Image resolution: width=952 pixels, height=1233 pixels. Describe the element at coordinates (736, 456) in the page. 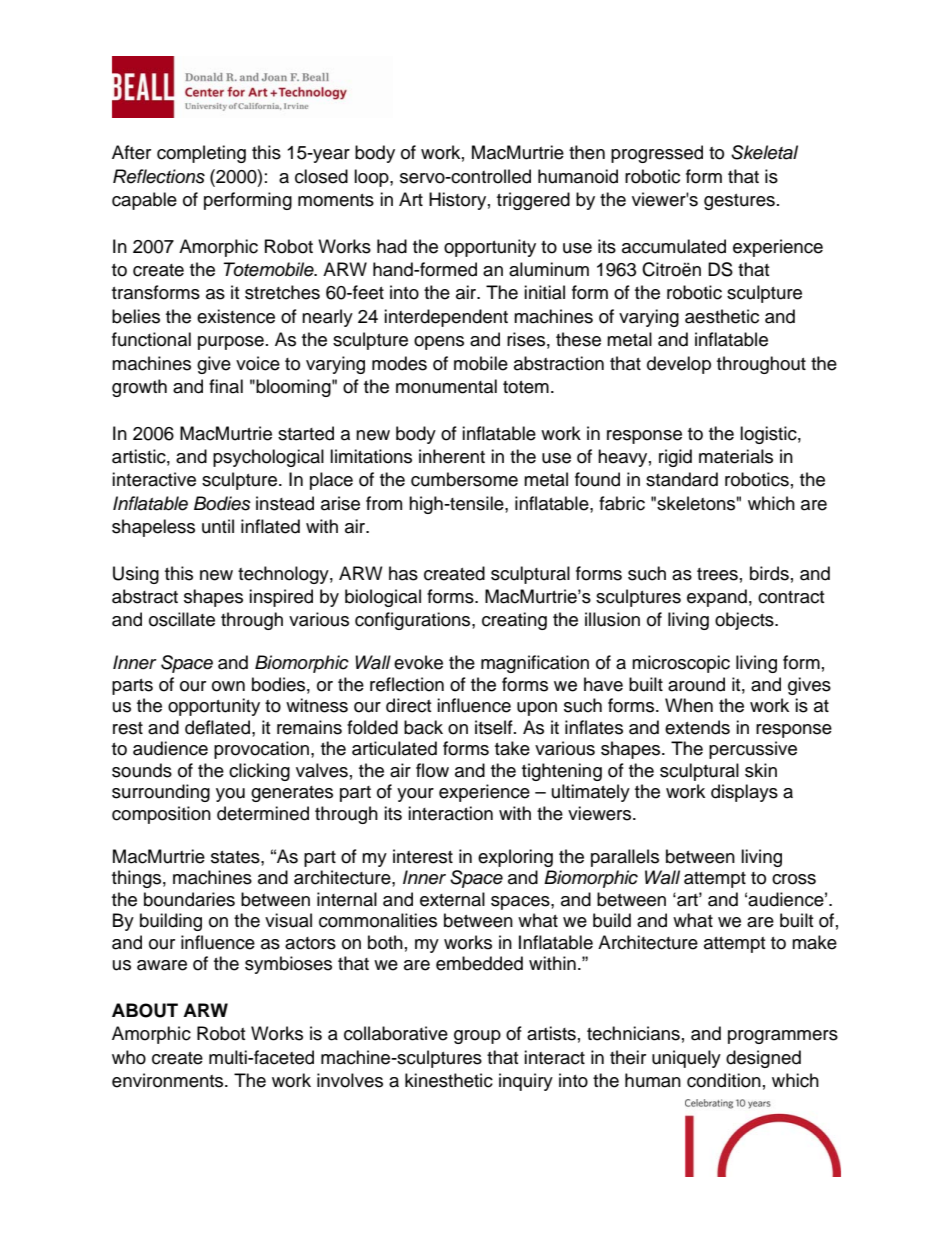

I see `materials` at that location.
